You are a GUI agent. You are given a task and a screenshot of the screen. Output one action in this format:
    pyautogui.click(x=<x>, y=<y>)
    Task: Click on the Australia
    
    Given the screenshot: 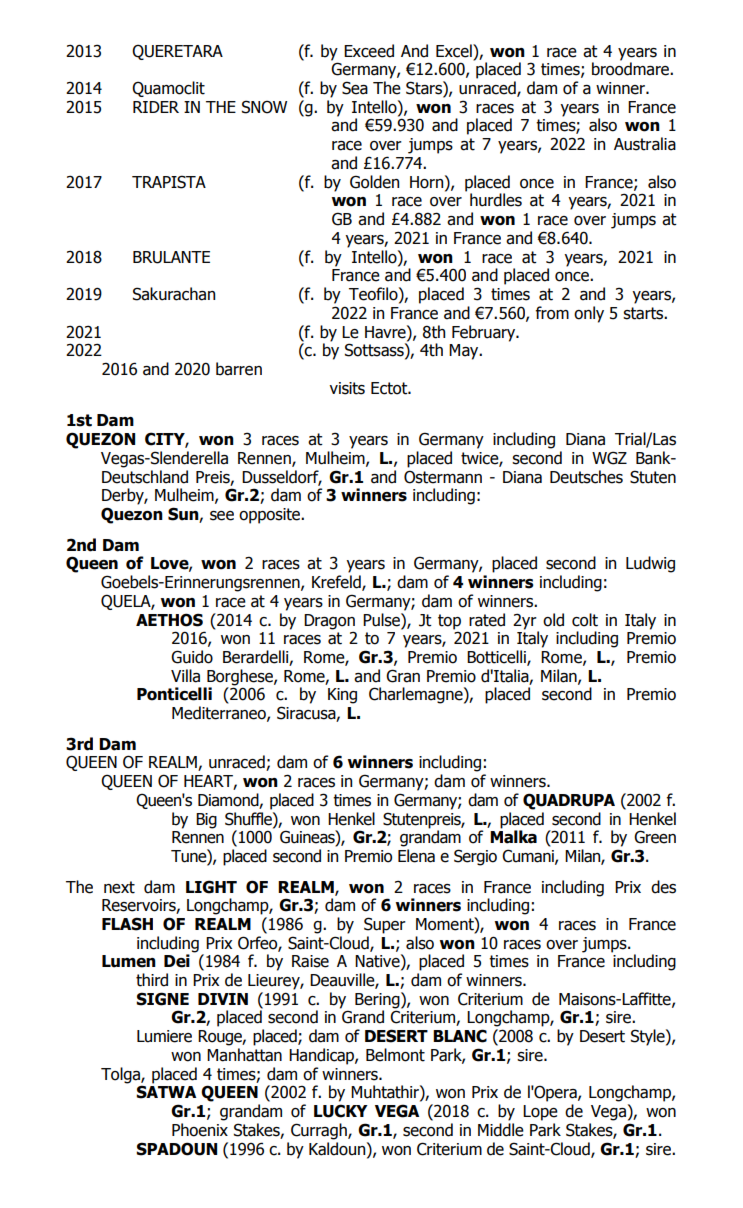 What is the action you would take?
    pyautogui.click(x=645, y=144)
